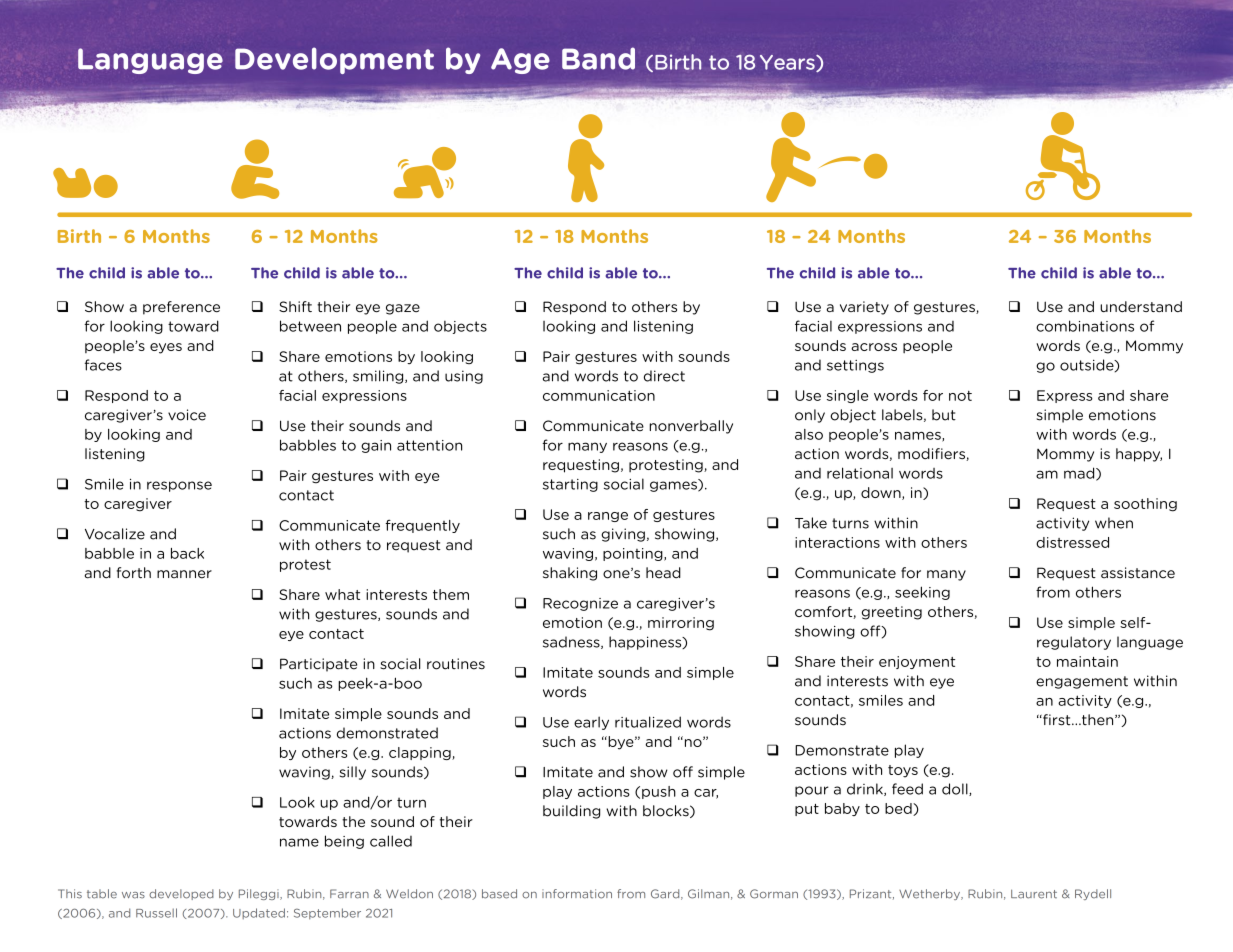 The width and height of the page is (1233, 952). What do you see at coordinates (788, 63) in the page?
I see `Years` at bounding box center [788, 63].
